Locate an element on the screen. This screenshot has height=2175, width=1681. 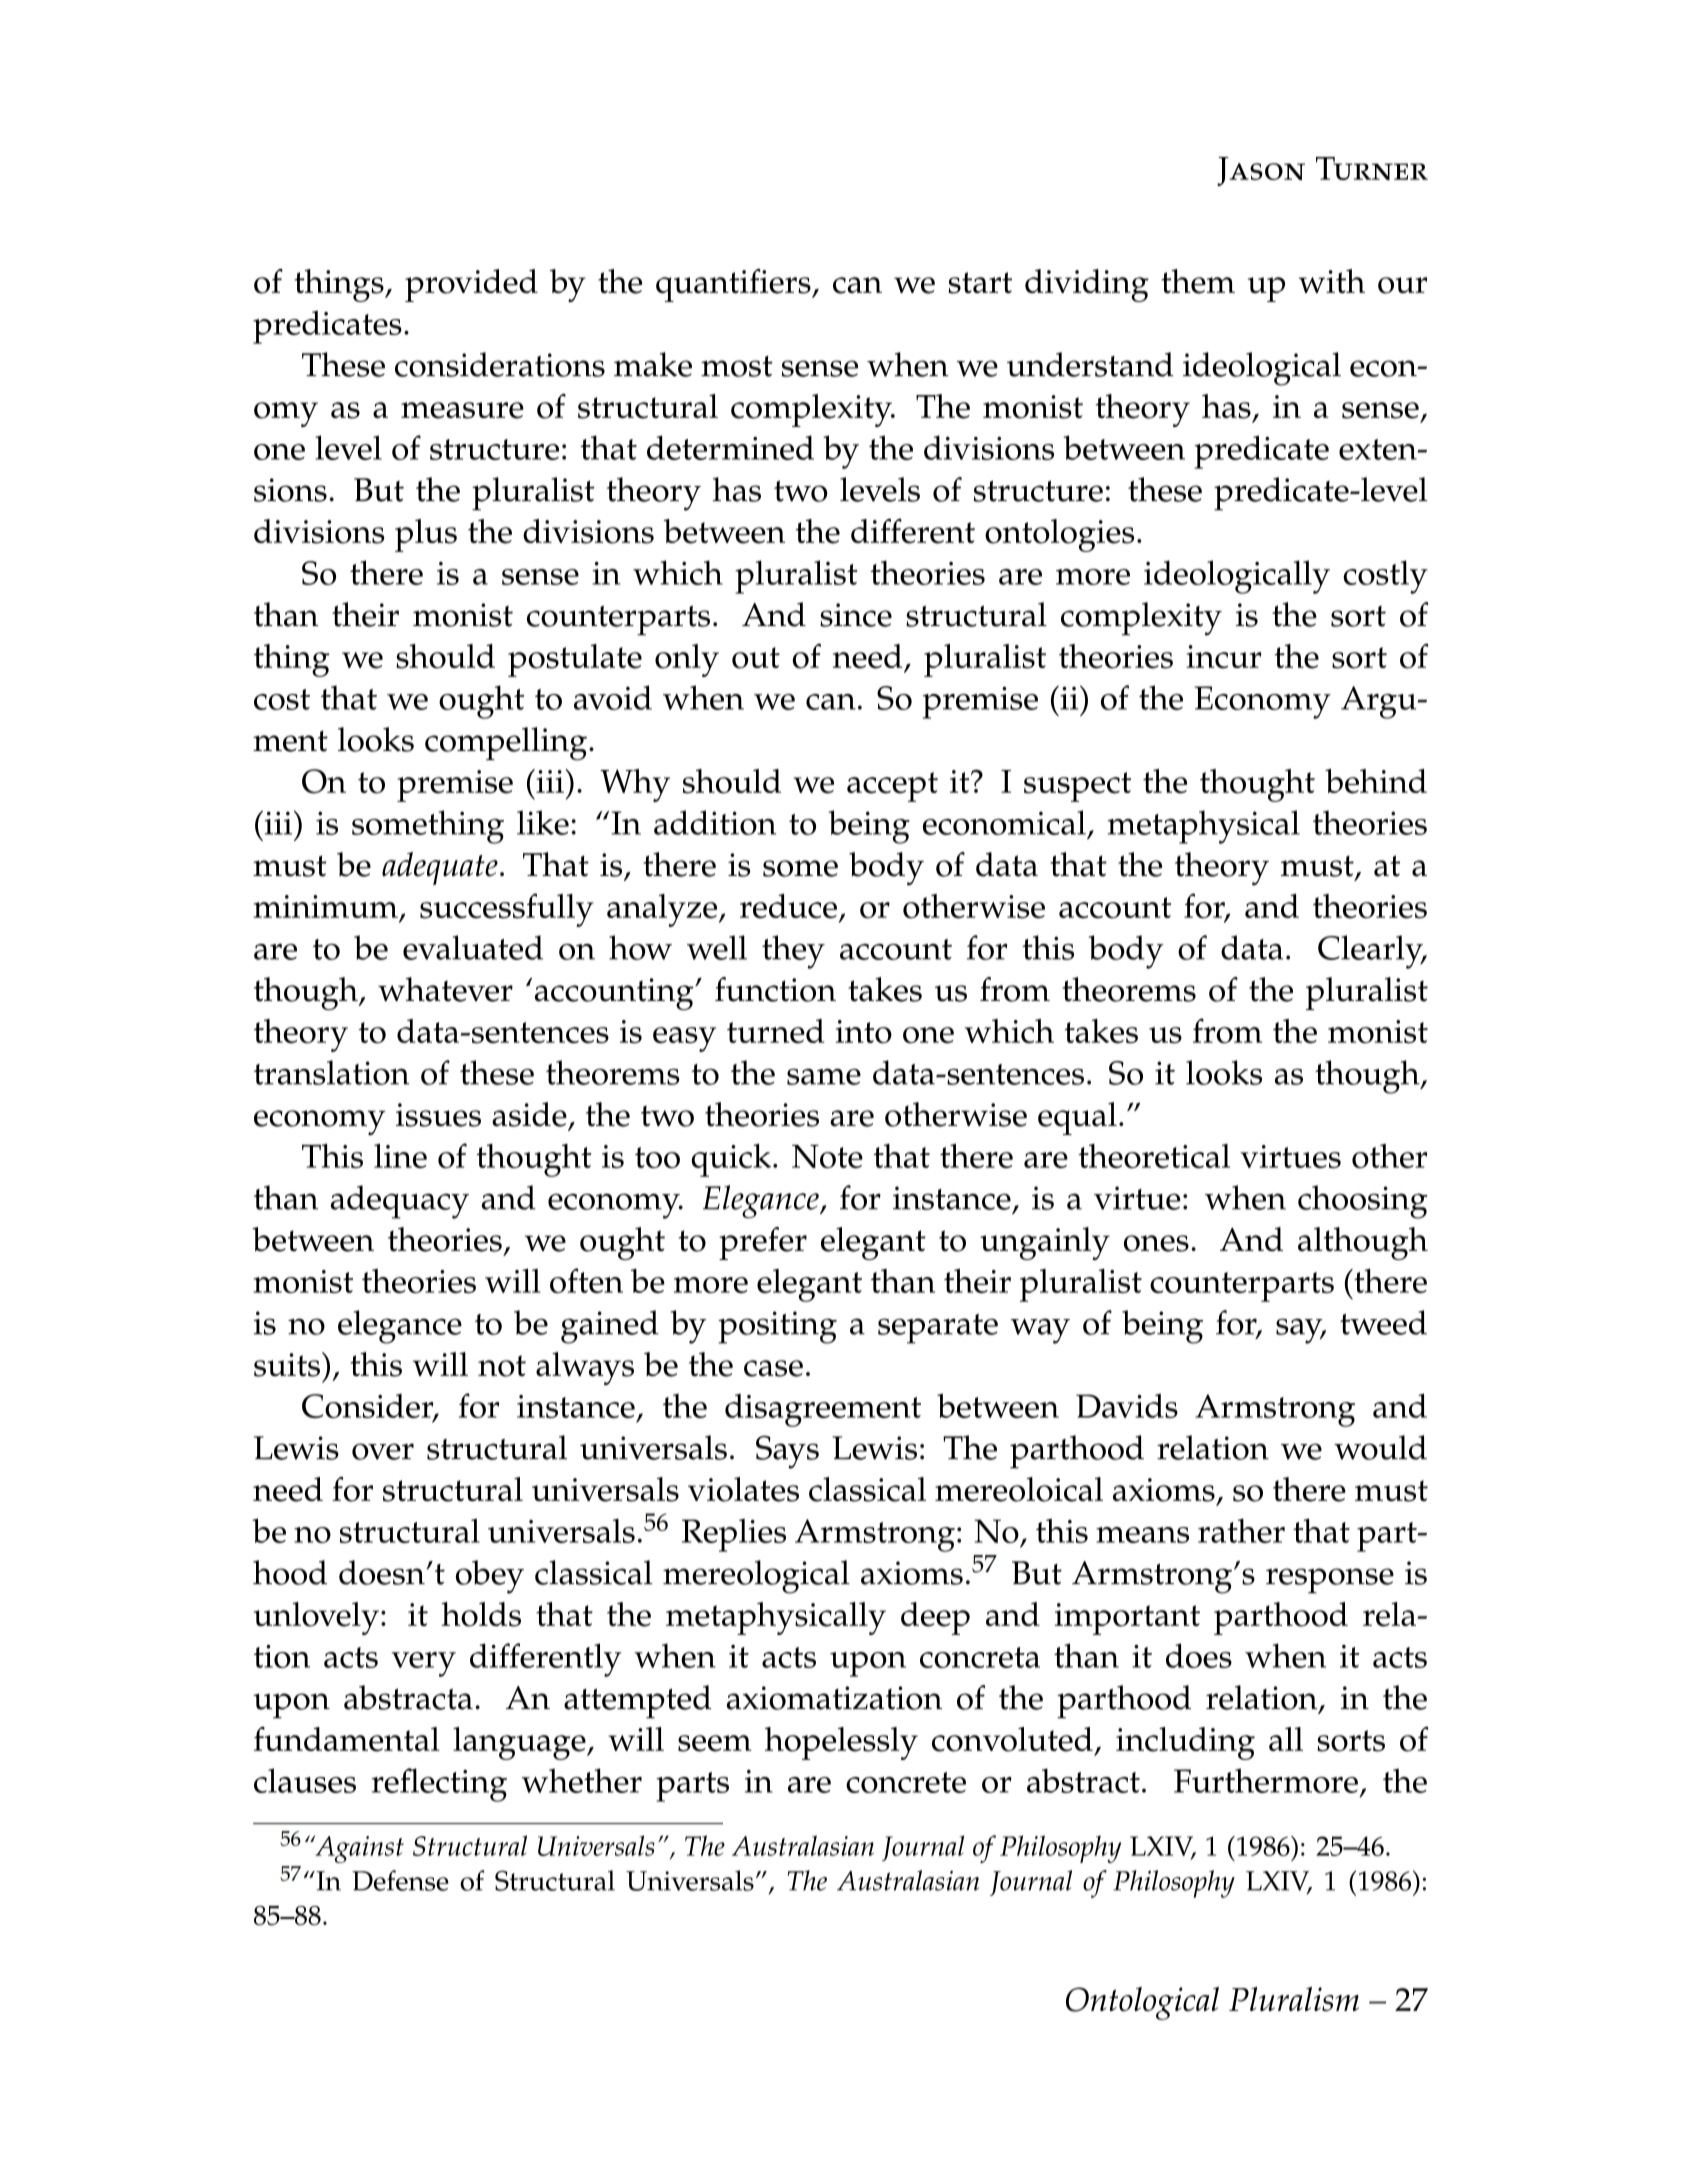
provided is located at coordinates (471, 285).
